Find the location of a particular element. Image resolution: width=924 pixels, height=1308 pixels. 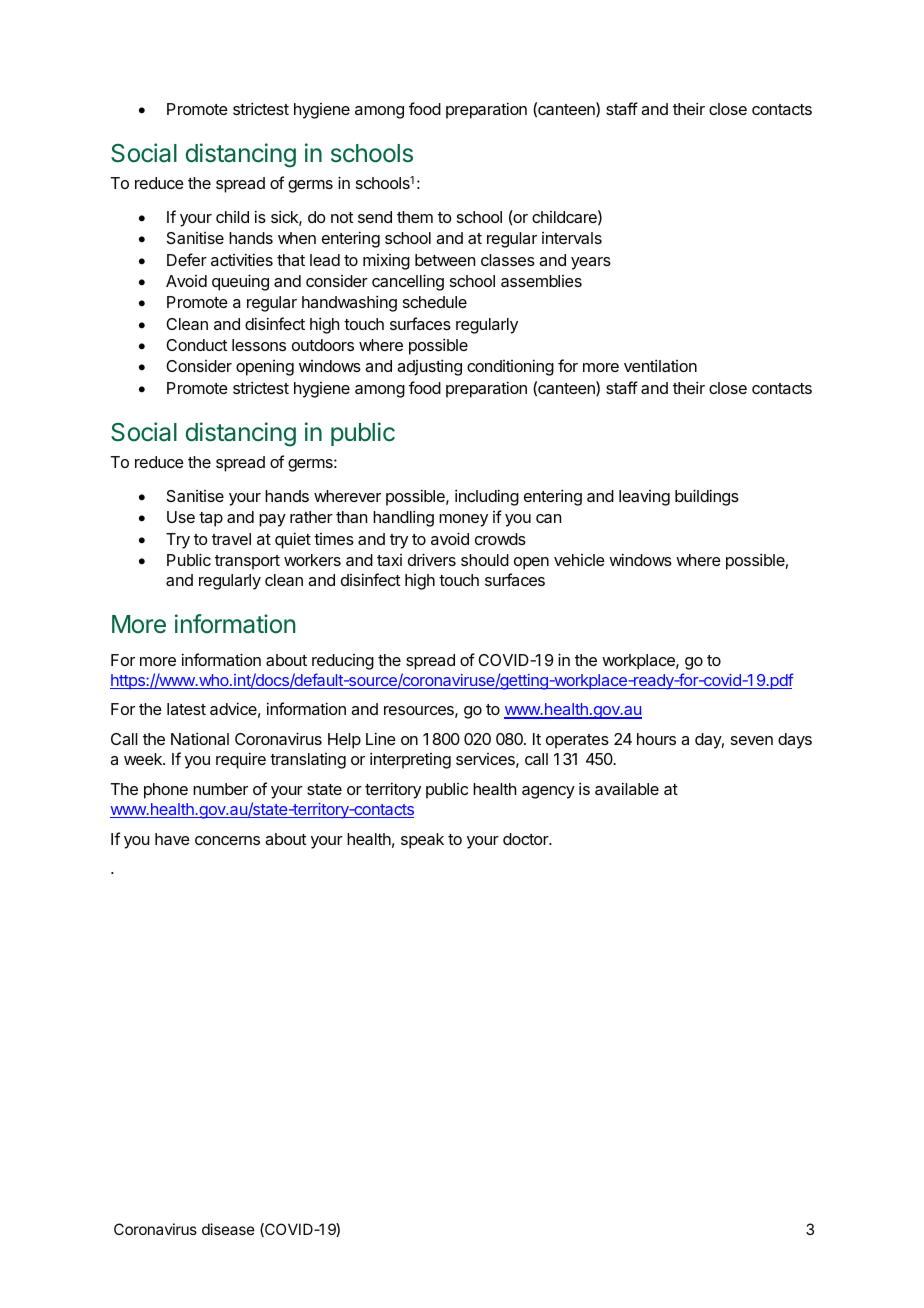

years is located at coordinates (591, 263).
